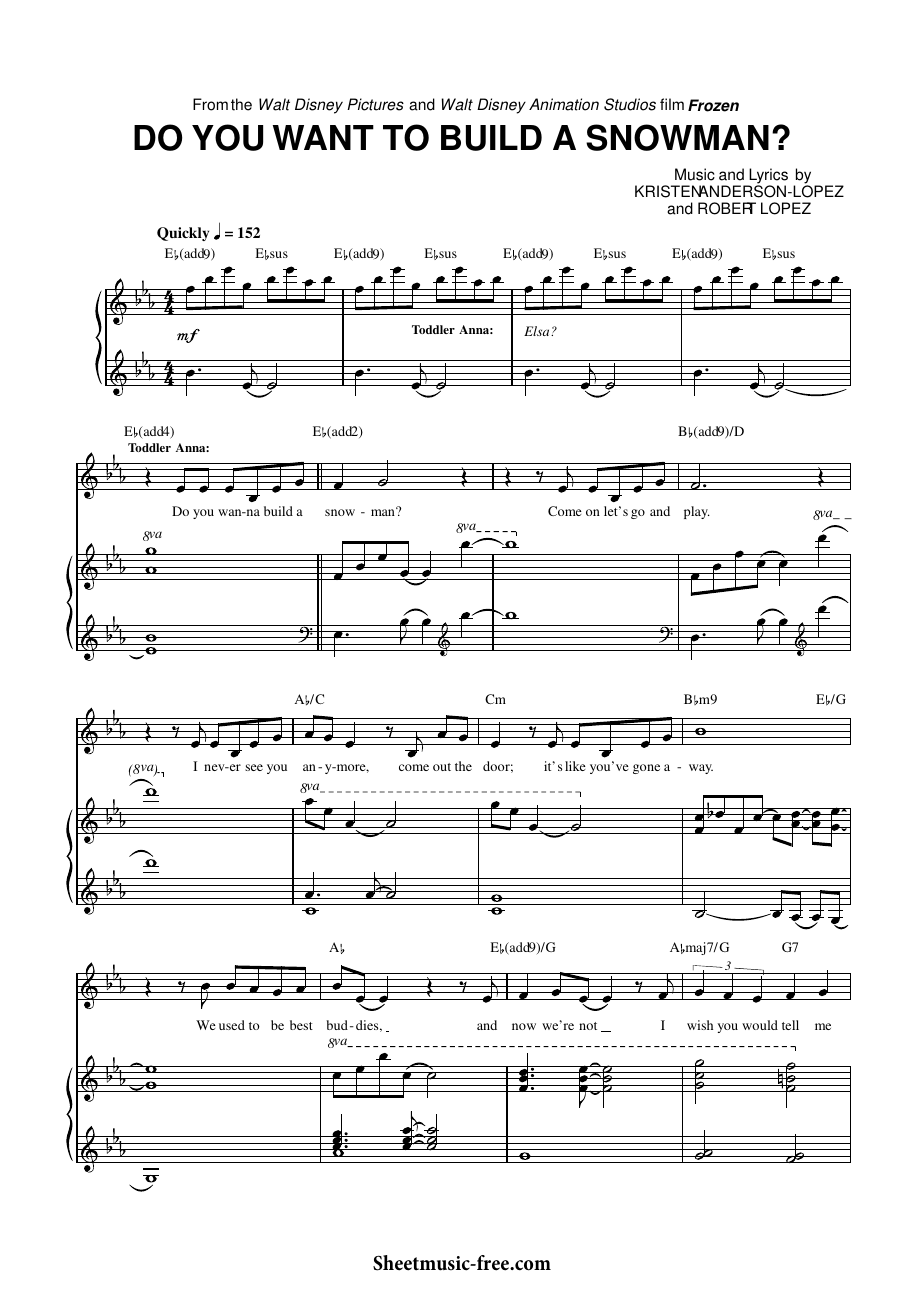  What do you see at coordinates (646, 769) in the page?
I see `gone` at bounding box center [646, 769].
